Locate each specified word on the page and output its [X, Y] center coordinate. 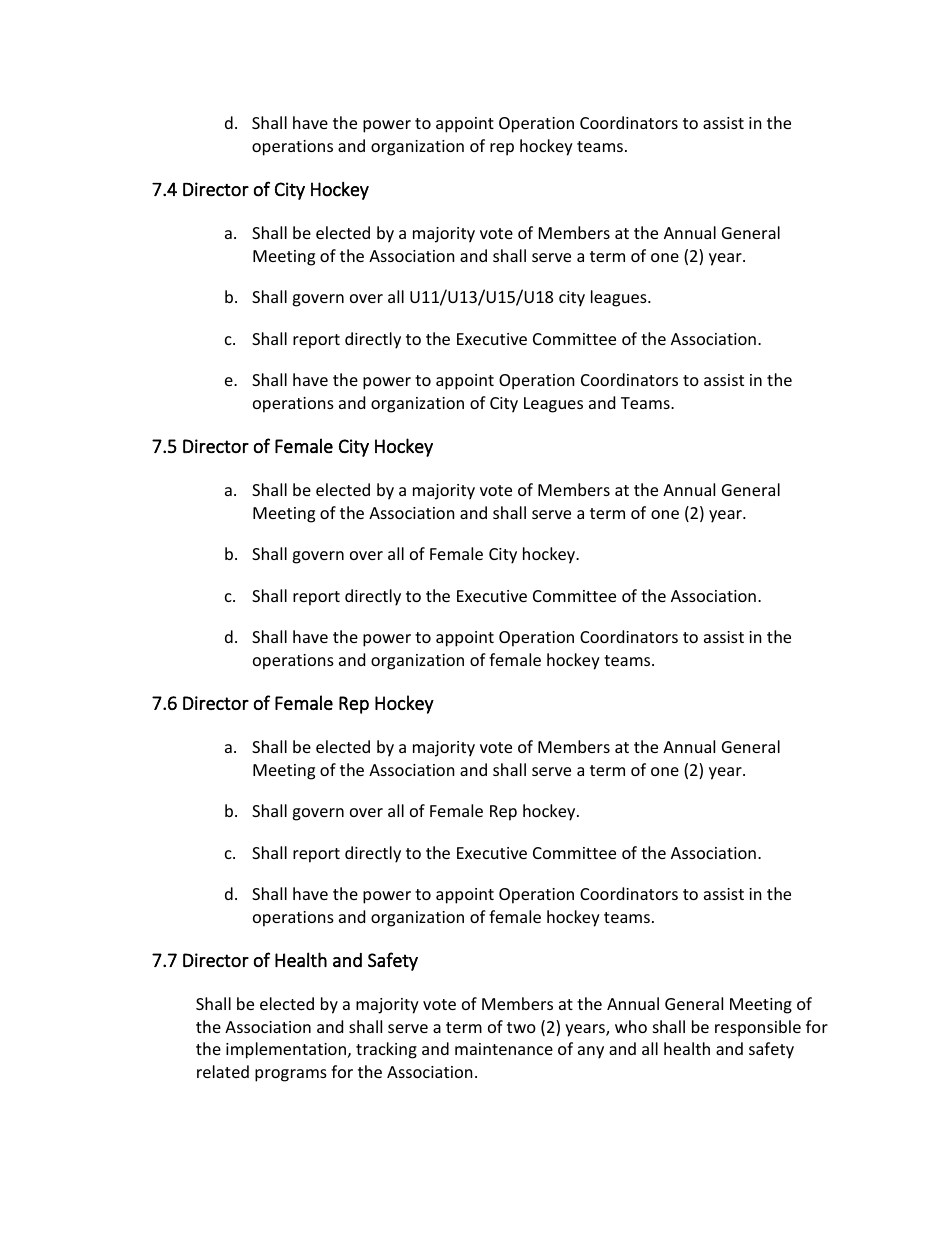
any [591, 1052]
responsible [758, 1028]
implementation [286, 1050]
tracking [386, 1050]
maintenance [504, 1049]
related [223, 1071]
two [521, 1027]
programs [291, 1075]
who [631, 1026]
